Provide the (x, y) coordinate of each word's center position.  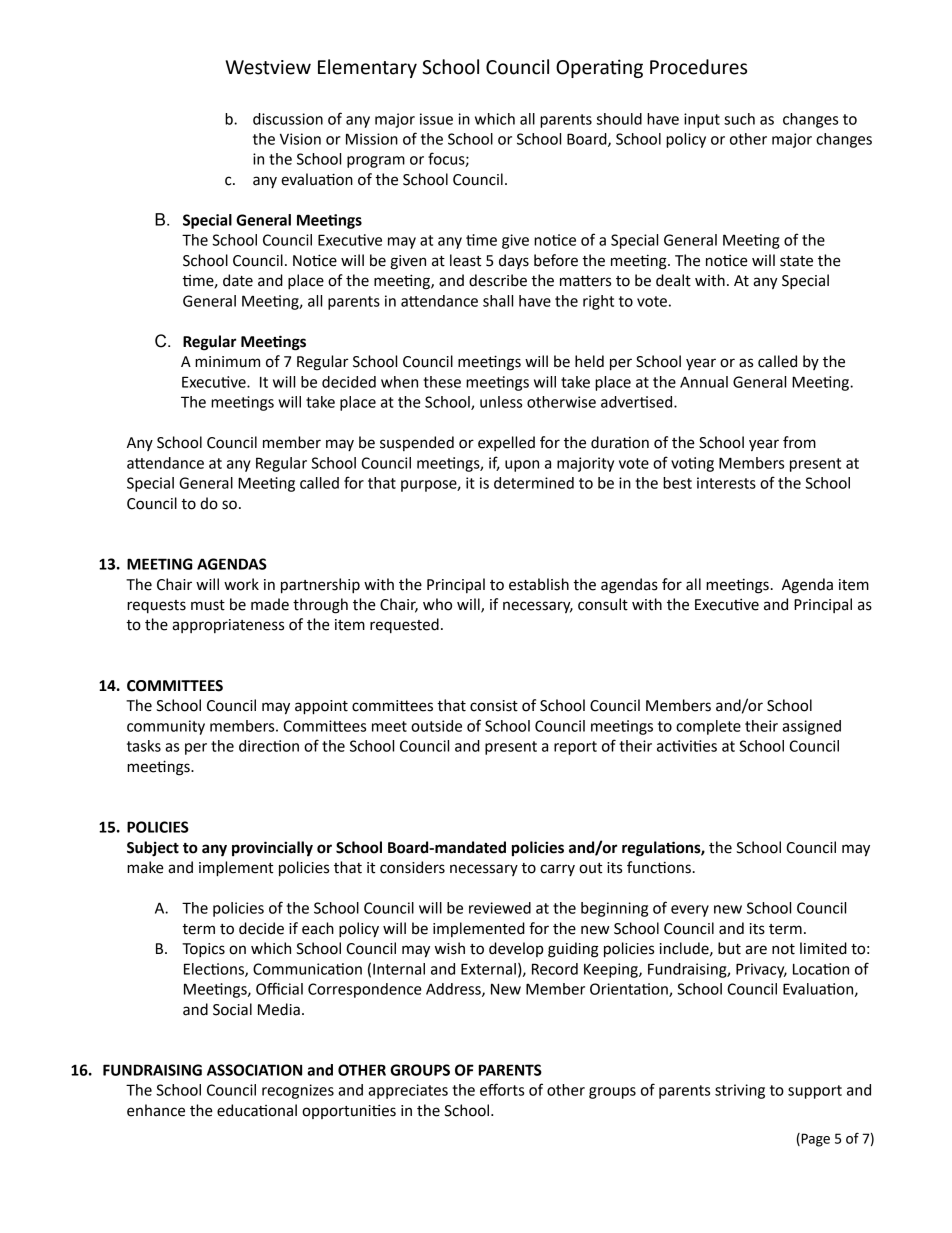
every (690, 911)
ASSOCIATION (254, 1070)
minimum (227, 362)
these (442, 382)
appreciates (408, 1091)
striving (740, 1091)
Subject (153, 849)
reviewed (500, 908)
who (437, 604)
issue (436, 119)
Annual (704, 382)
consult (603, 604)
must (208, 605)
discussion (288, 119)
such (739, 119)
